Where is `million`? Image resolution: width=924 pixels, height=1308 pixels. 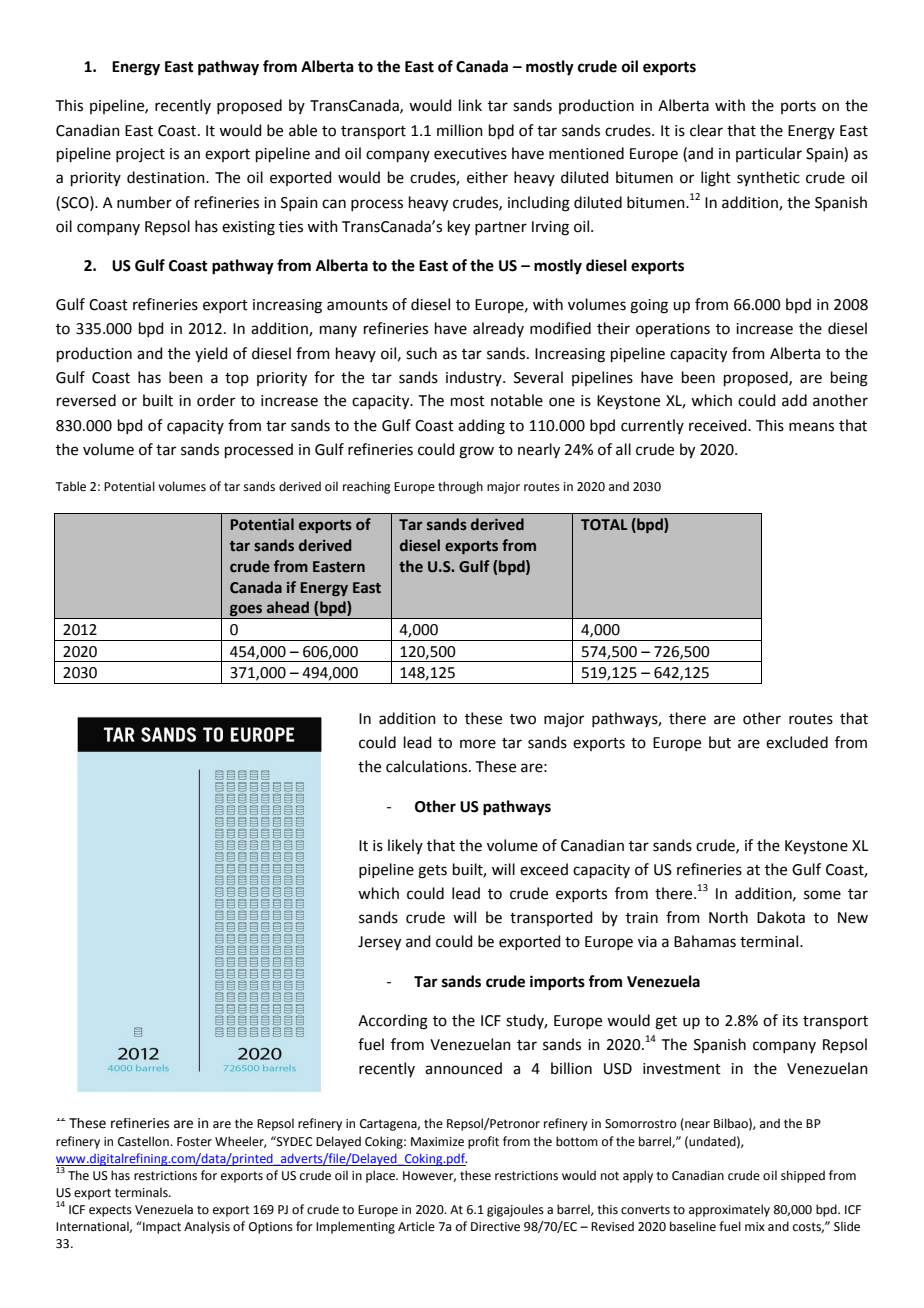
million is located at coordinates (460, 130).
